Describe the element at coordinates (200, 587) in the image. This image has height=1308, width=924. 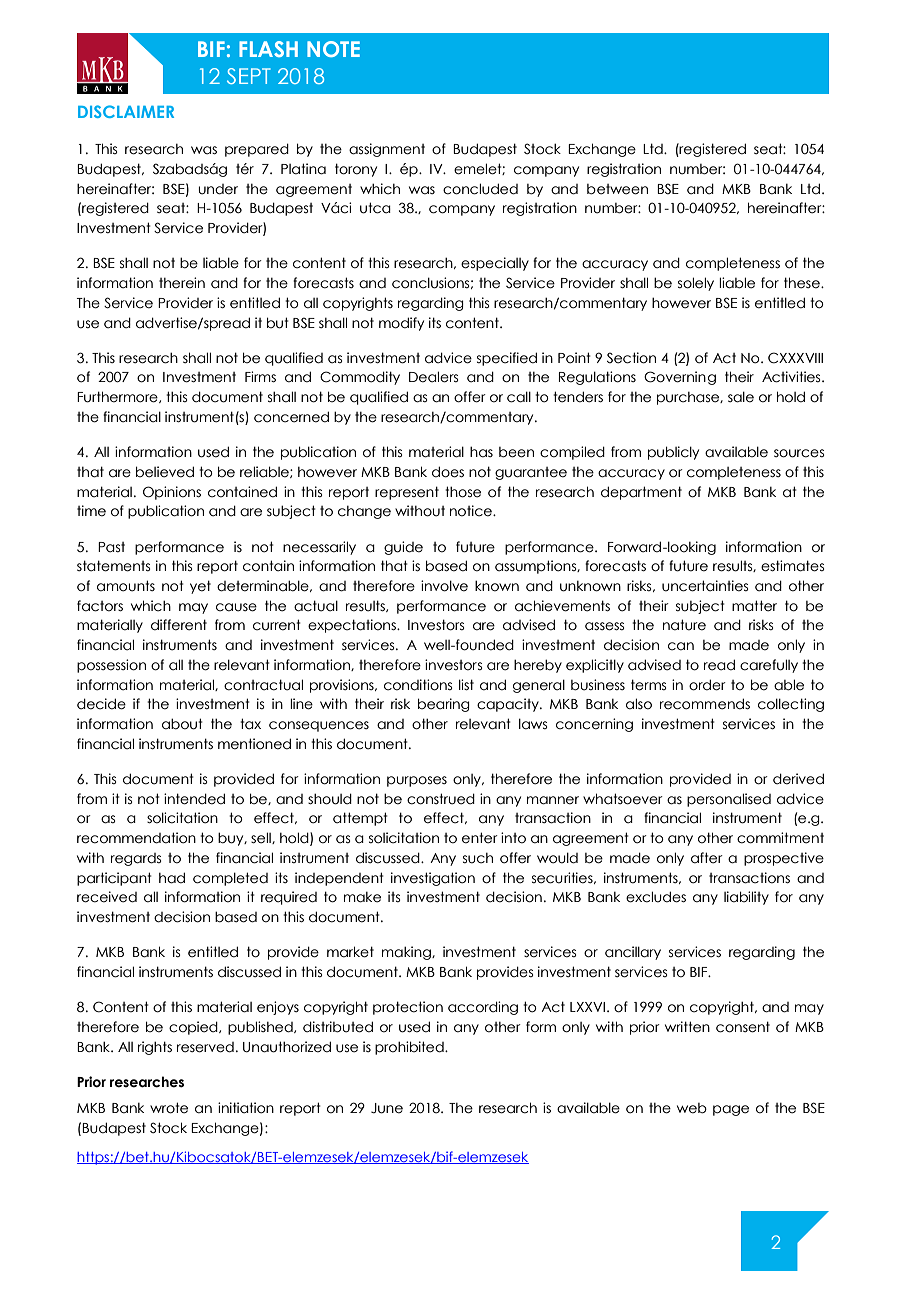
I see `yet` at that location.
